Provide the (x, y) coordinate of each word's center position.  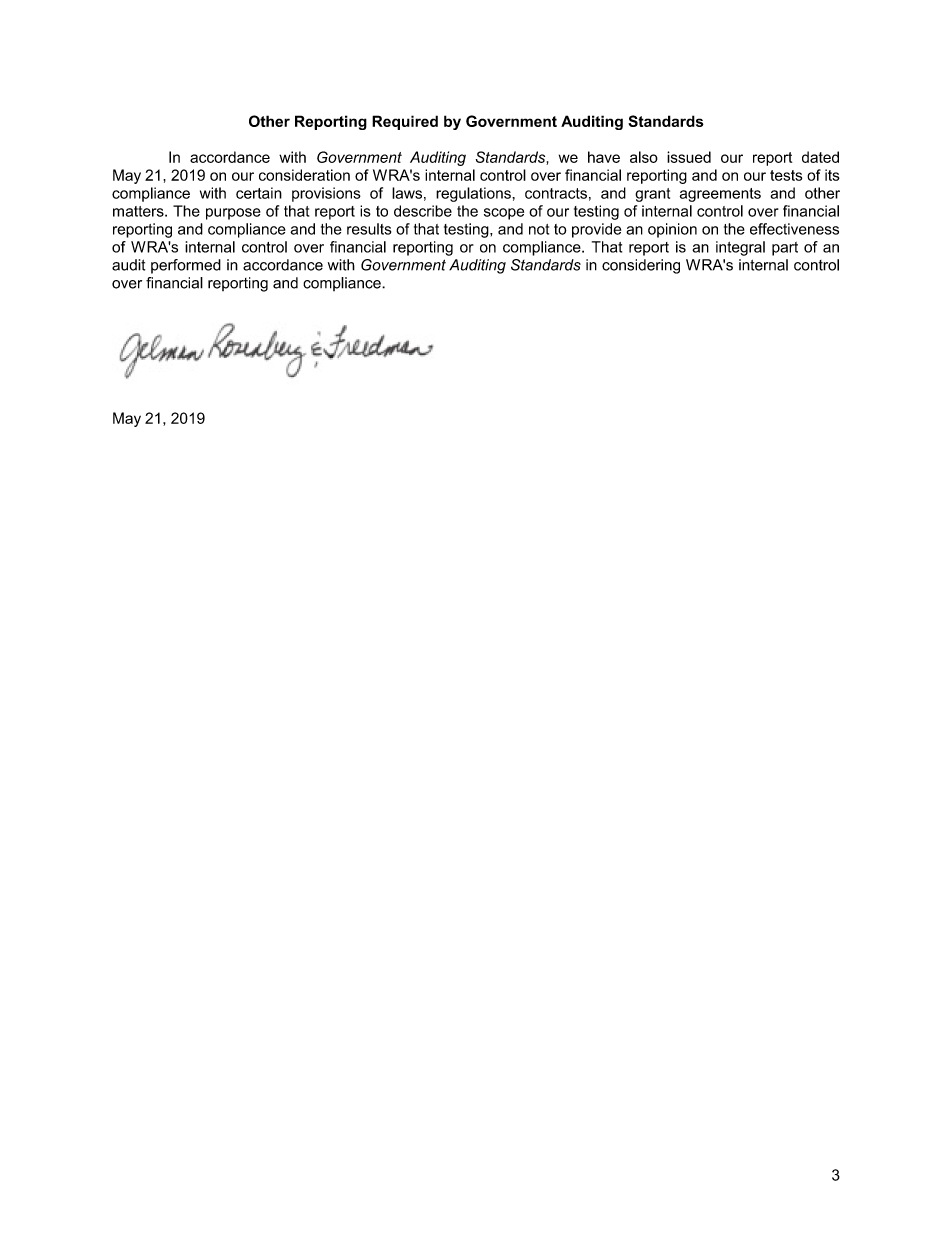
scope (504, 214)
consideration (304, 175)
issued (689, 157)
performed (186, 266)
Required (405, 122)
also (644, 157)
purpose (233, 214)
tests (786, 175)
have (604, 157)
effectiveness (794, 229)
